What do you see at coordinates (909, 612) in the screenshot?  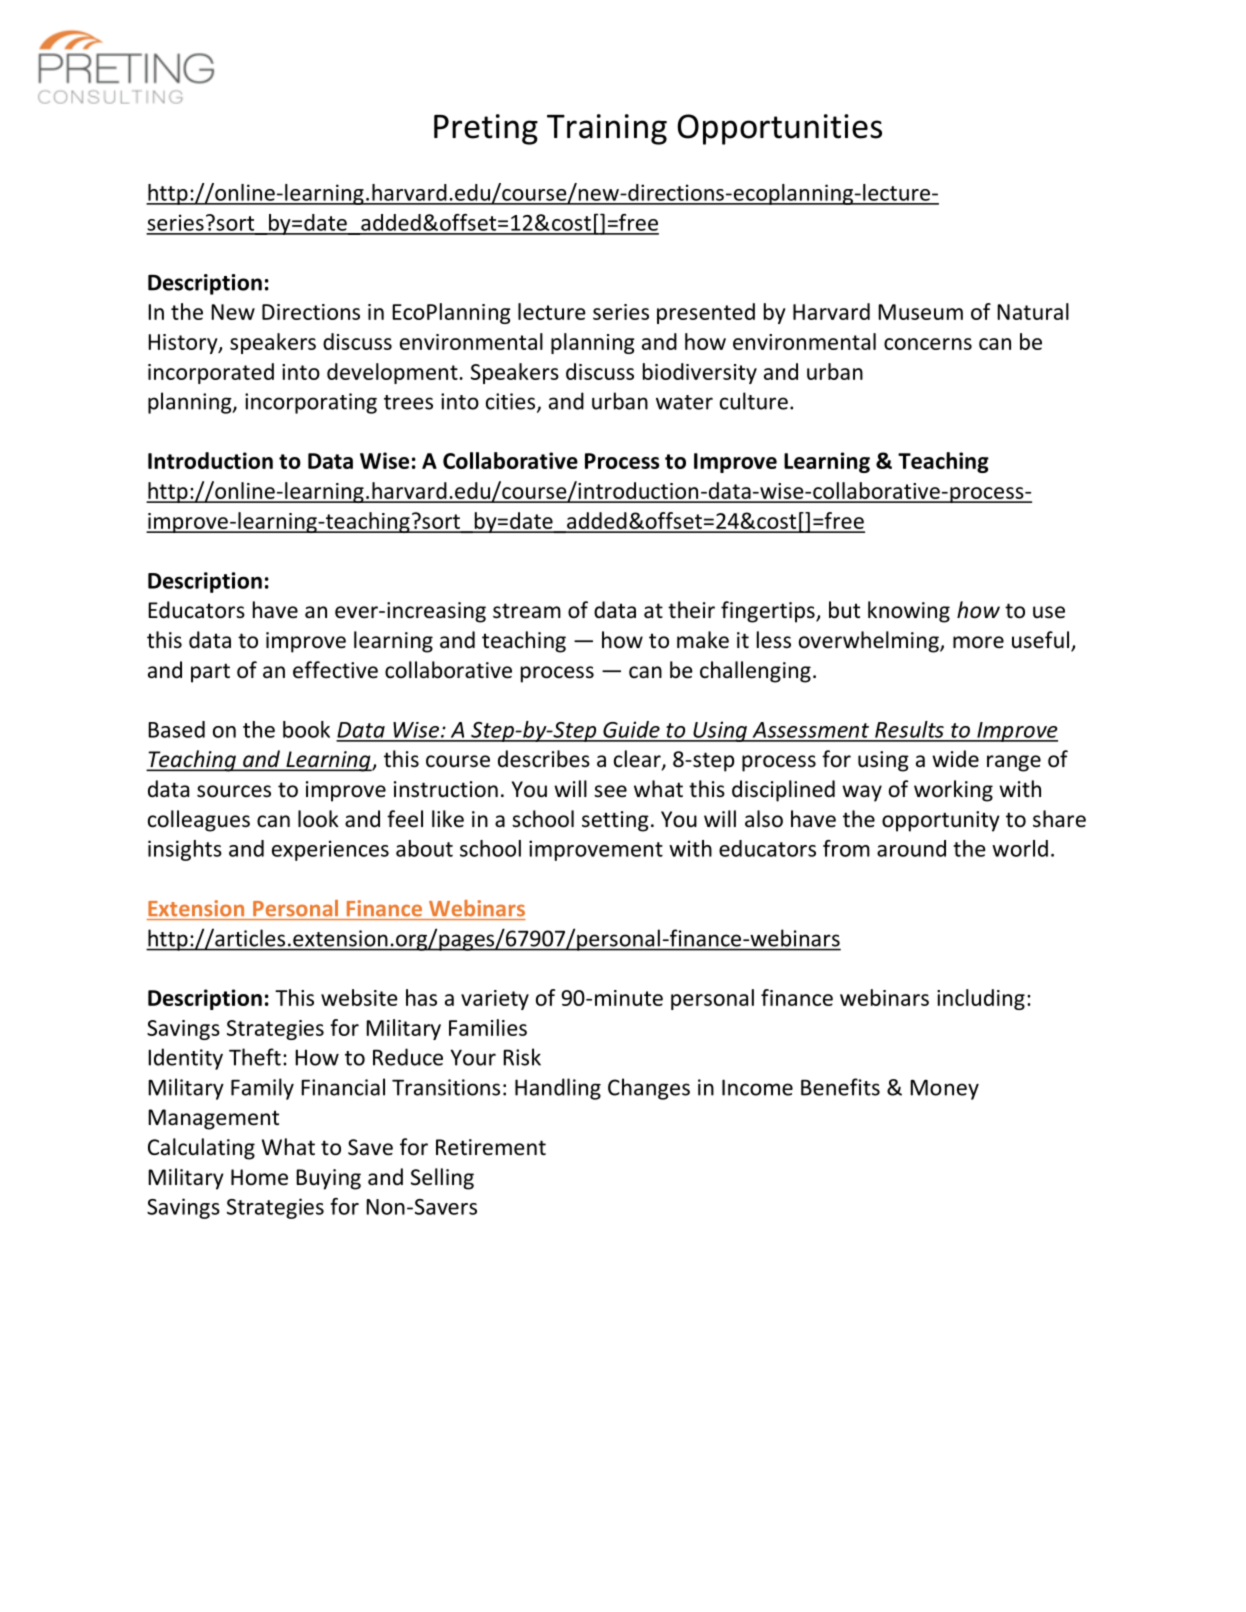 I see `knowing` at bounding box center [909, 612].
